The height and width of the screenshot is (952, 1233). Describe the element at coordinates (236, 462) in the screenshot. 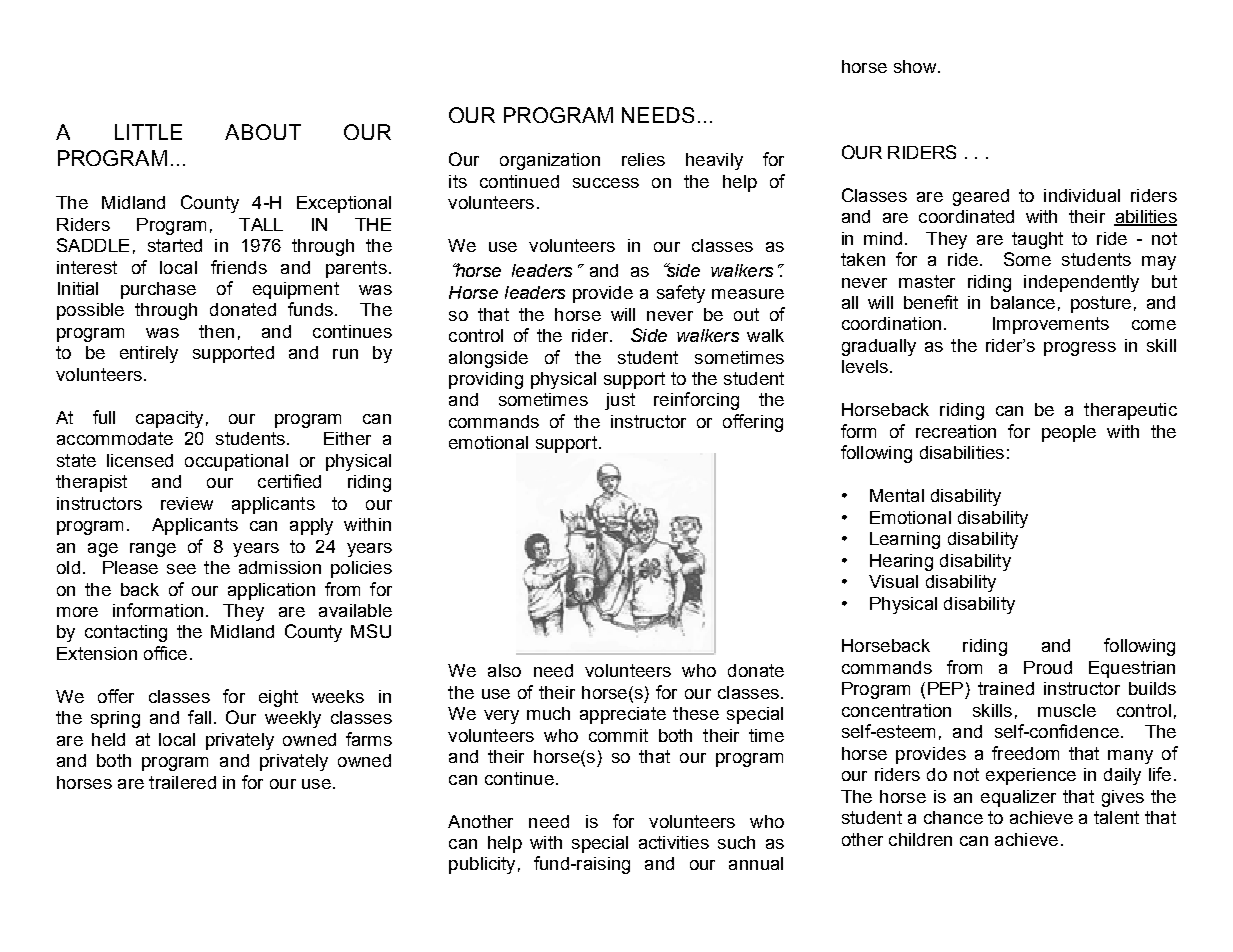

I see `occupational` at that location.
